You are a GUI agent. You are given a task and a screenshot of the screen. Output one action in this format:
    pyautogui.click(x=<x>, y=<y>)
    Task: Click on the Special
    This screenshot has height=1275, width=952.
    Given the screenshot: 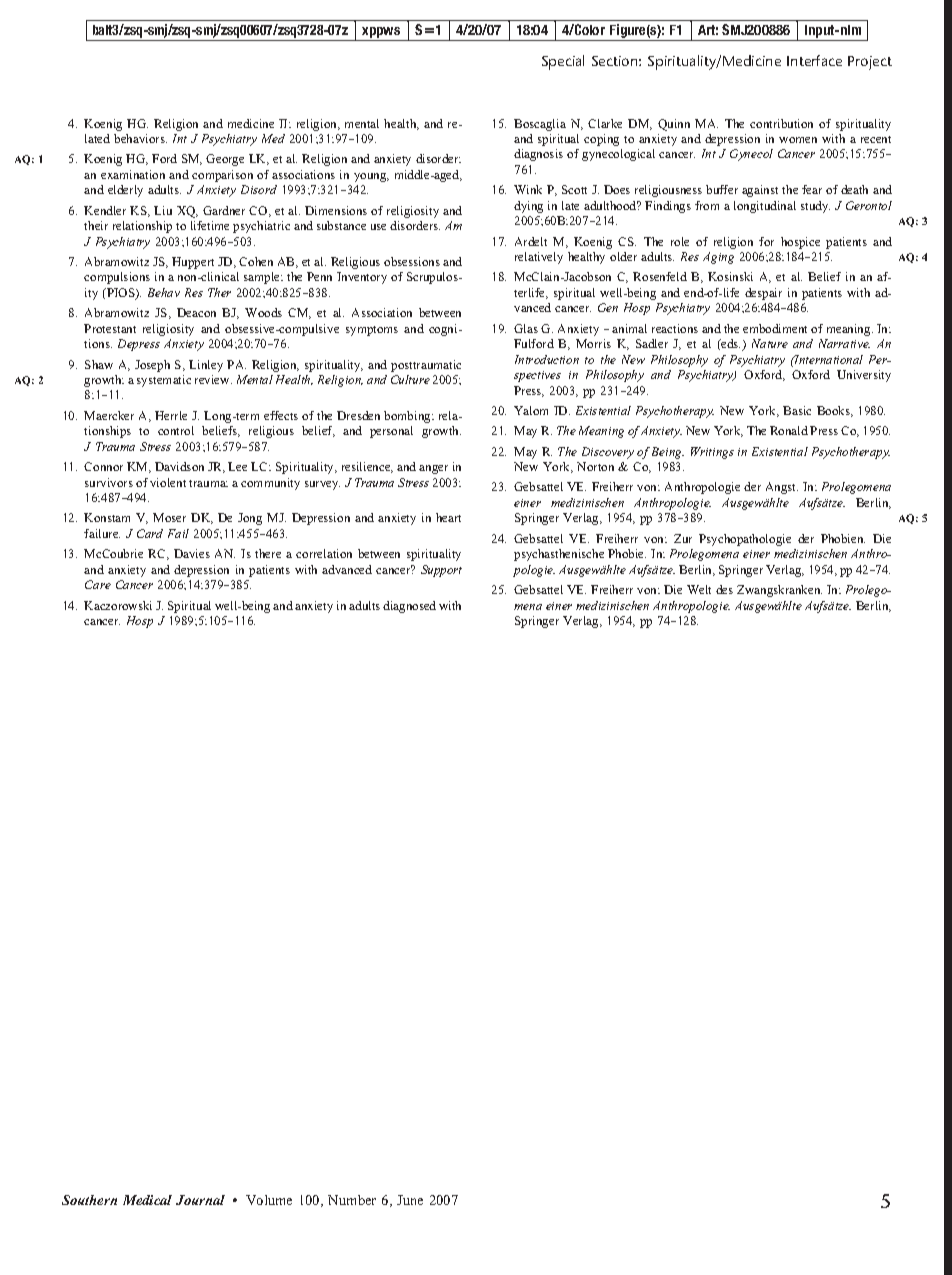 What is the action you would take?
    pyautogui.click(x=563, y=62)
